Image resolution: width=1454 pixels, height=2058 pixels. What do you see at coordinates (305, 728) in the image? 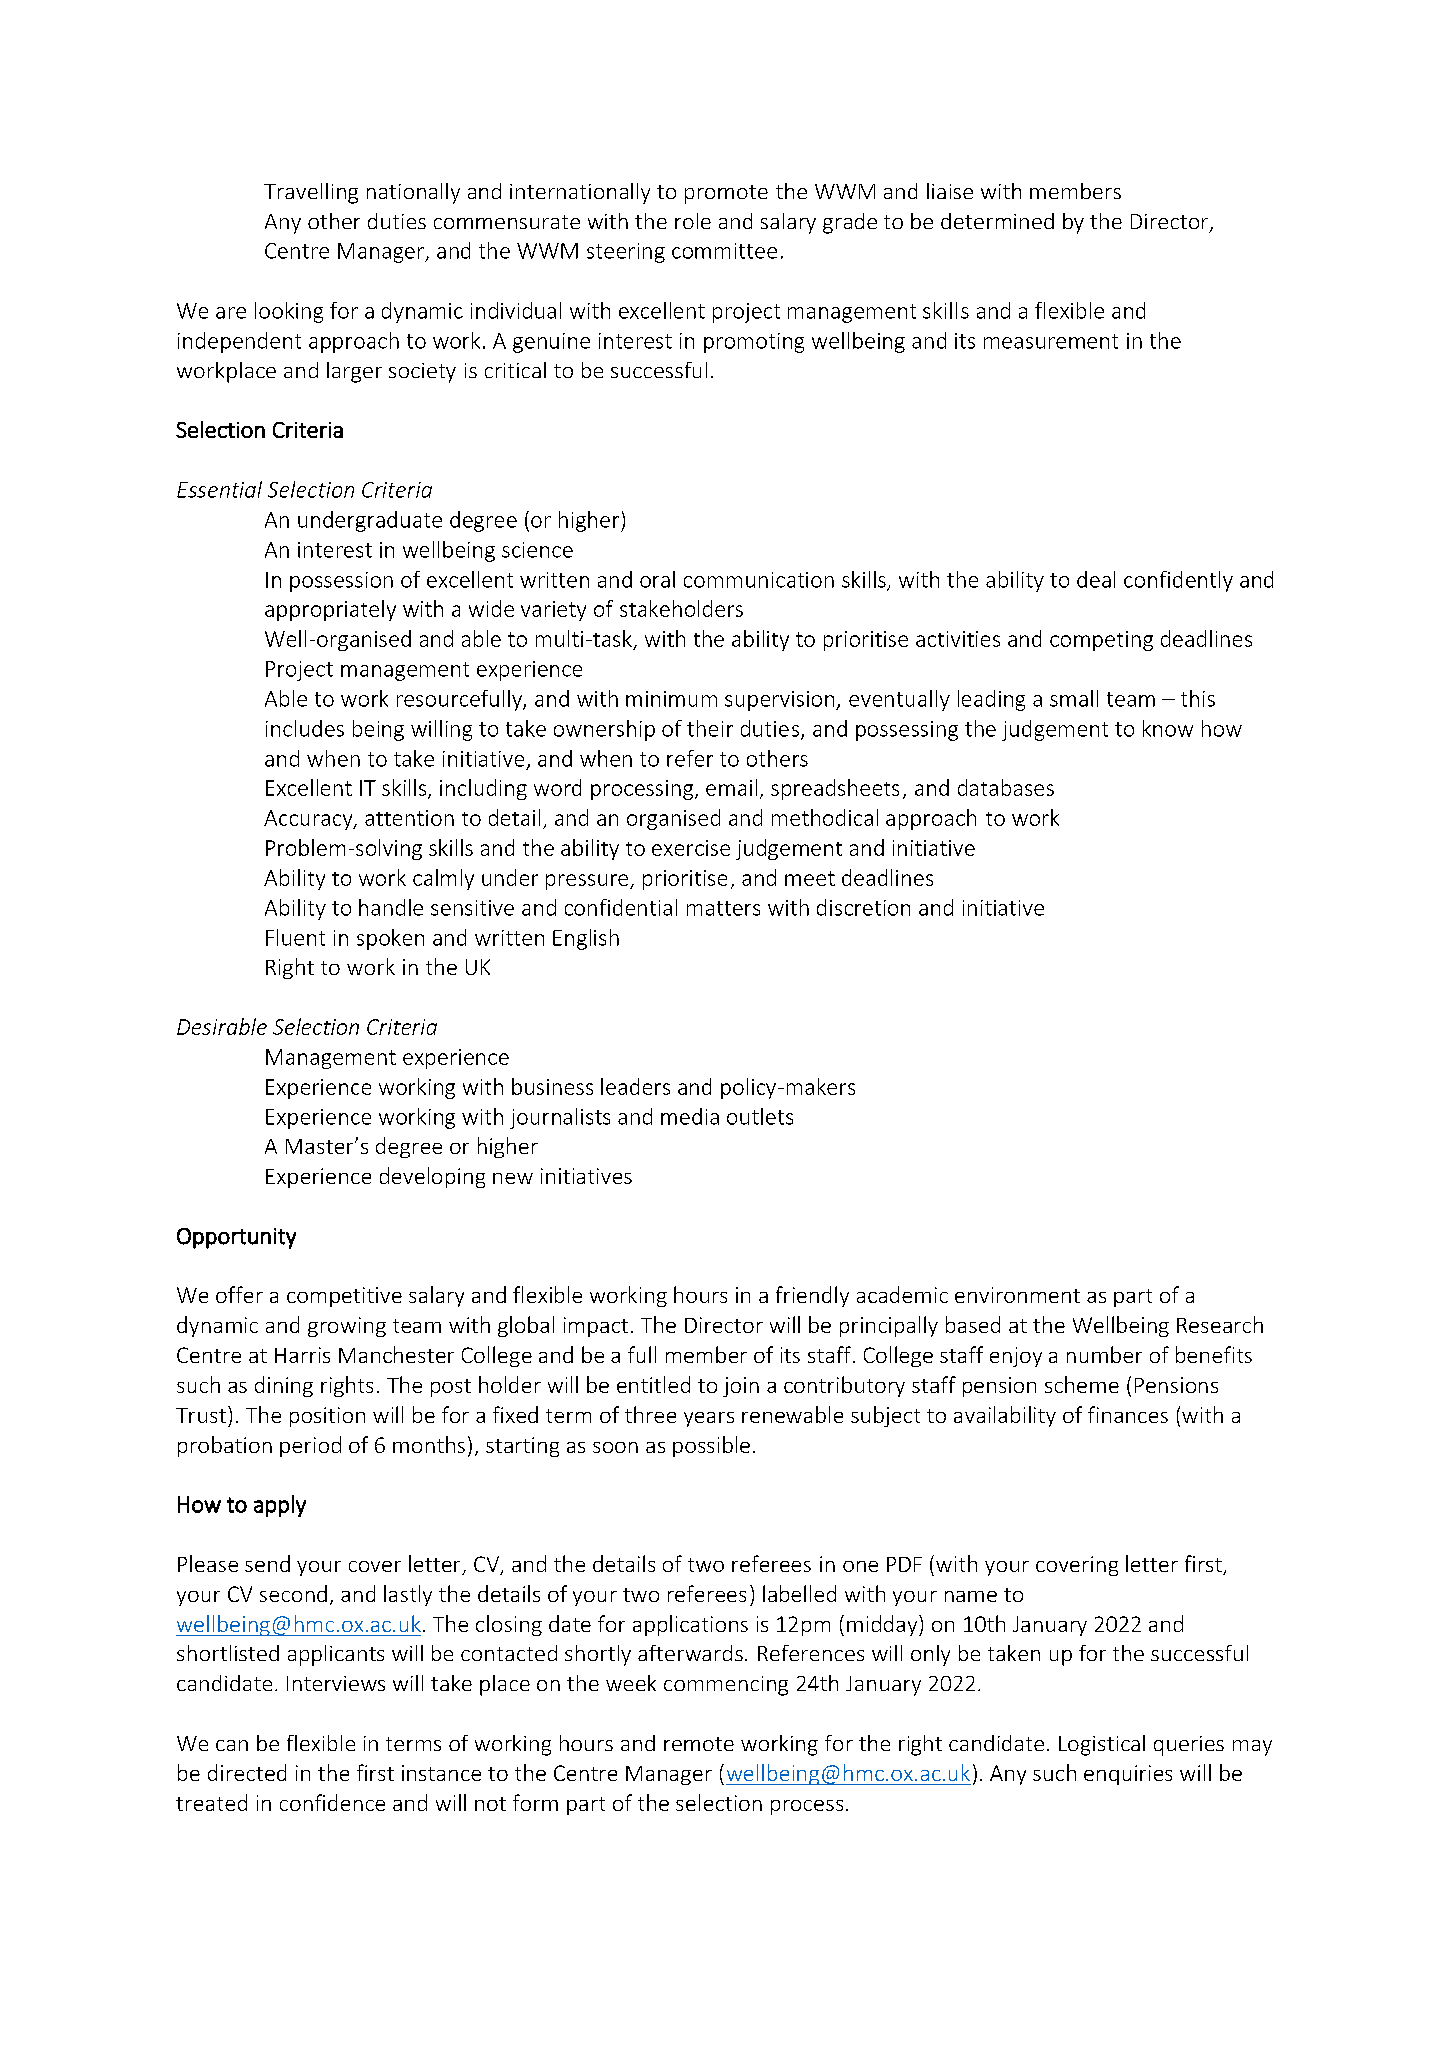
I see `includes` at bounding box center [305, 728].
